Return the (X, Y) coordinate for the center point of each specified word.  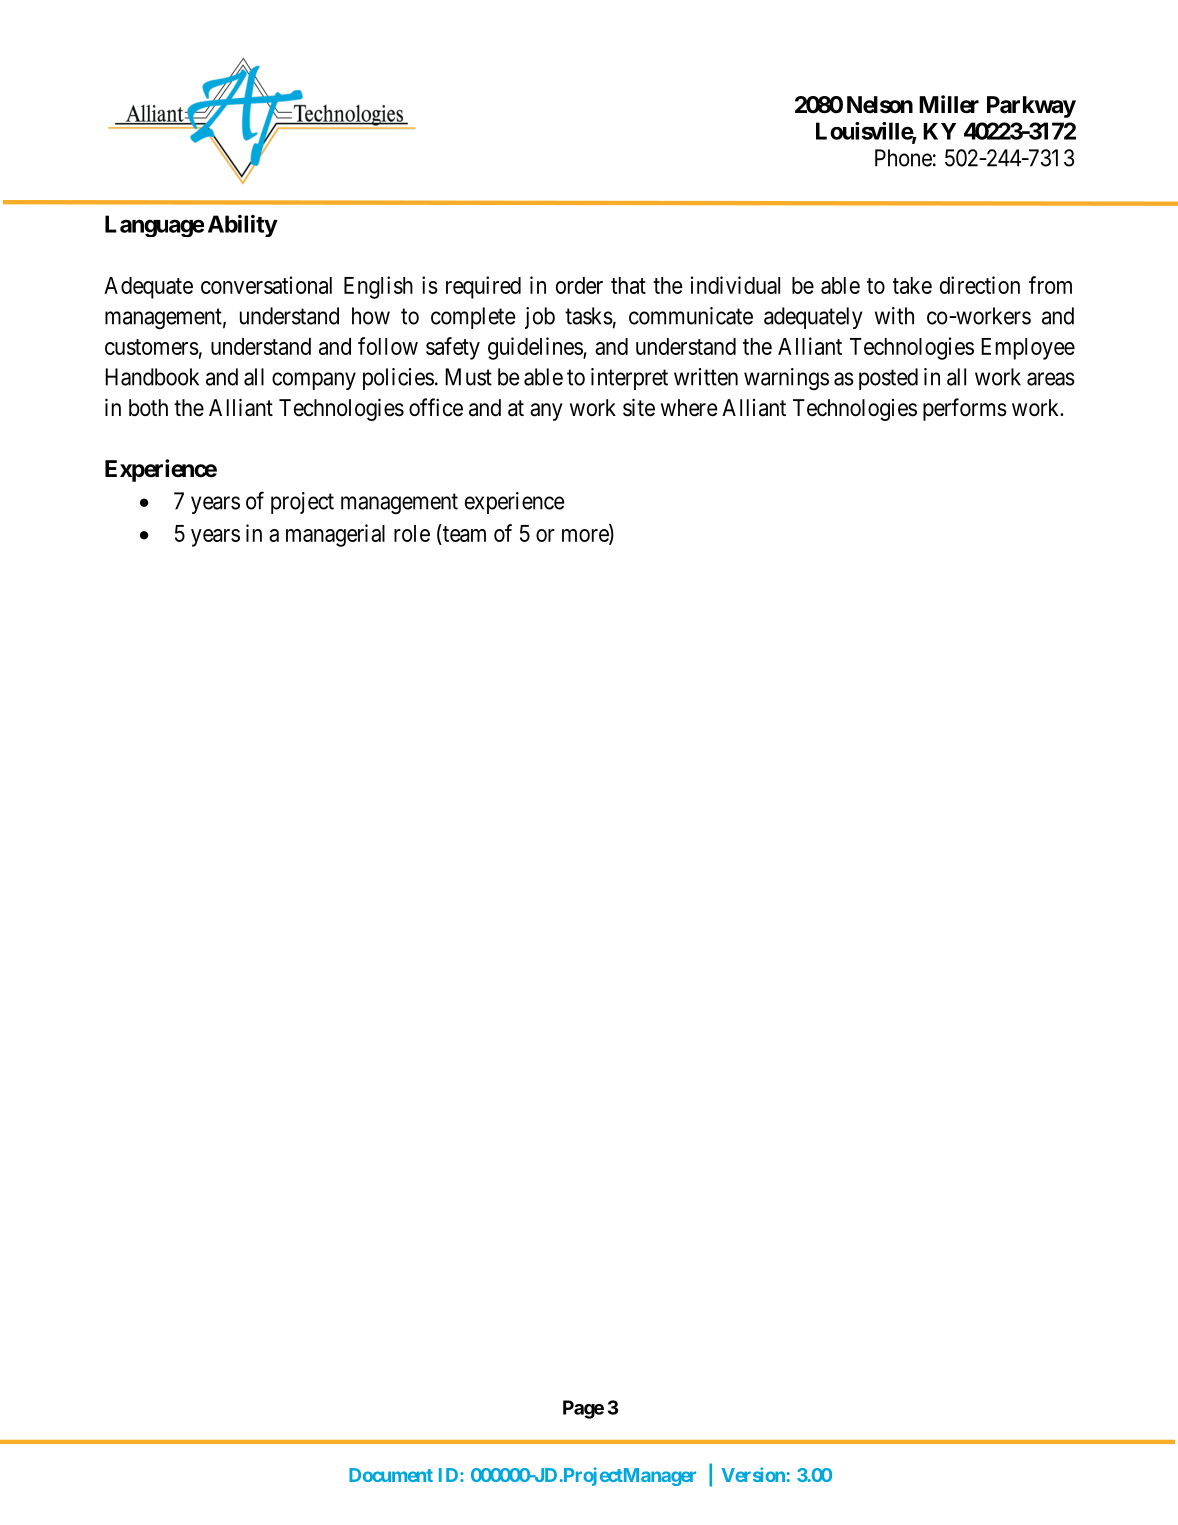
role (412, 533)
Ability (243, 226)
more (586, 536)
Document (391, 1475)
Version (753, 1474)
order (579, 285)
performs (965, 409)
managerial (335, 535)
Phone (903, 158)
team (464, 534)
